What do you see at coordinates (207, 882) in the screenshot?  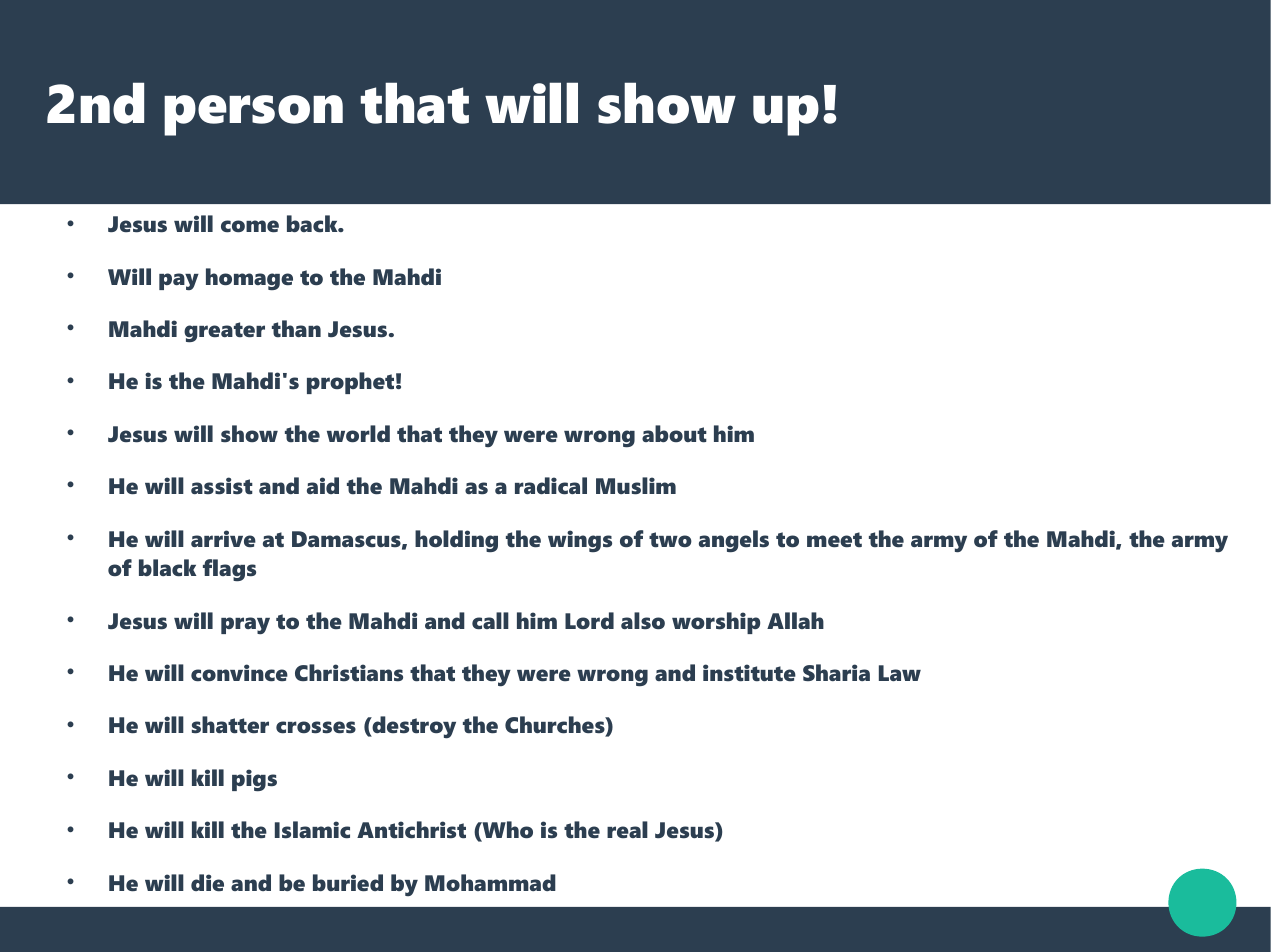 I see `die` at bounding box center [207, 882].
